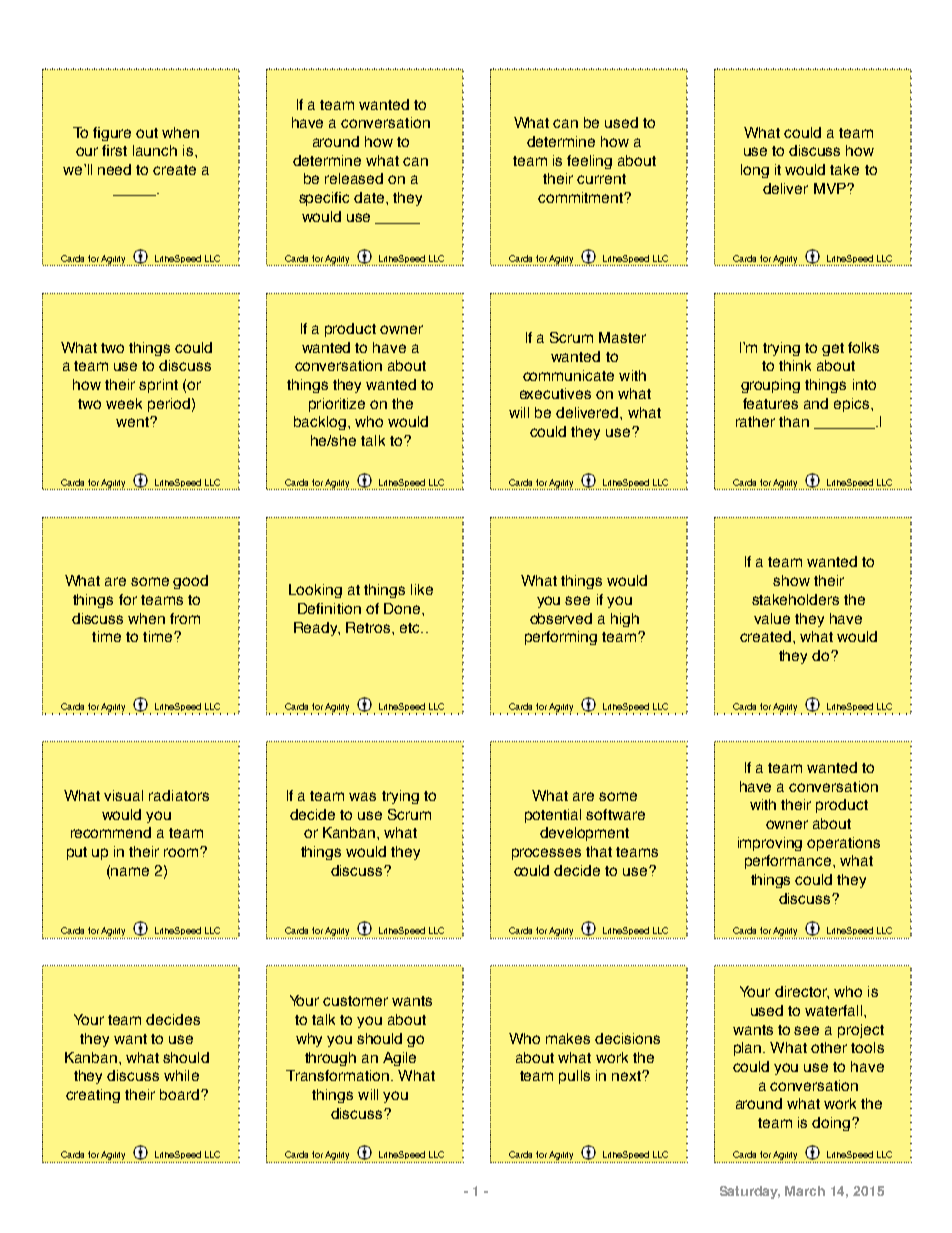 This screenshot has width=952, height=1233. Describe the element at coordinates (185, 618) in the screenshot. I see `from` at that location.
